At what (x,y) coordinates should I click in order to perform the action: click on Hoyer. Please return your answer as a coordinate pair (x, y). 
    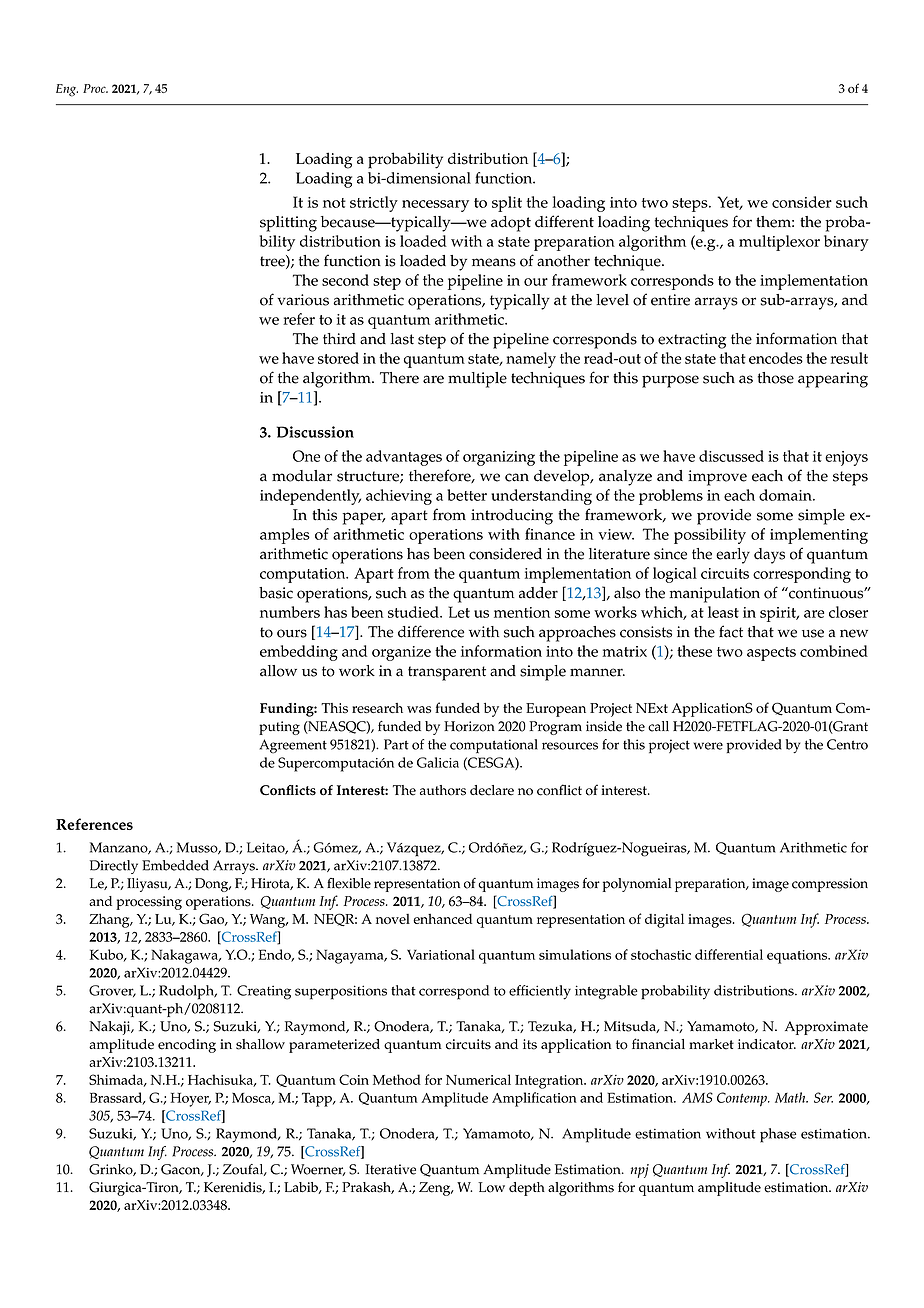
    Looking at the image, I should click on (191, 1100).
